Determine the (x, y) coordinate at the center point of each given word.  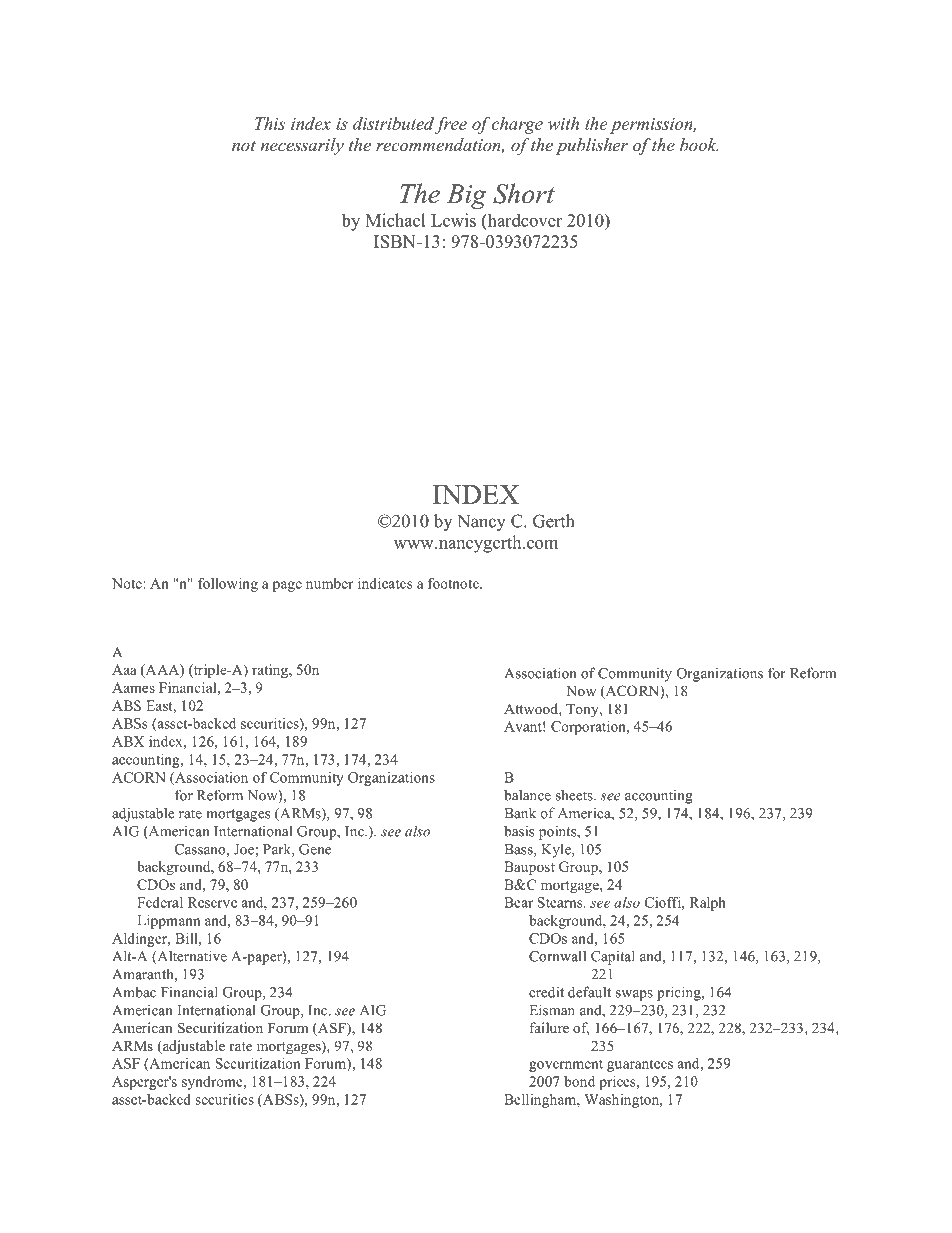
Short (524, 193)
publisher (592, 146)
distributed (393, 123)
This (270, 123)
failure (549, 1027)
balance (527, 795)
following (228, 585)
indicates (385, 583)
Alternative (191, 957)
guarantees (640, 1065)
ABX (128, 741)
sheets (575, 795)
